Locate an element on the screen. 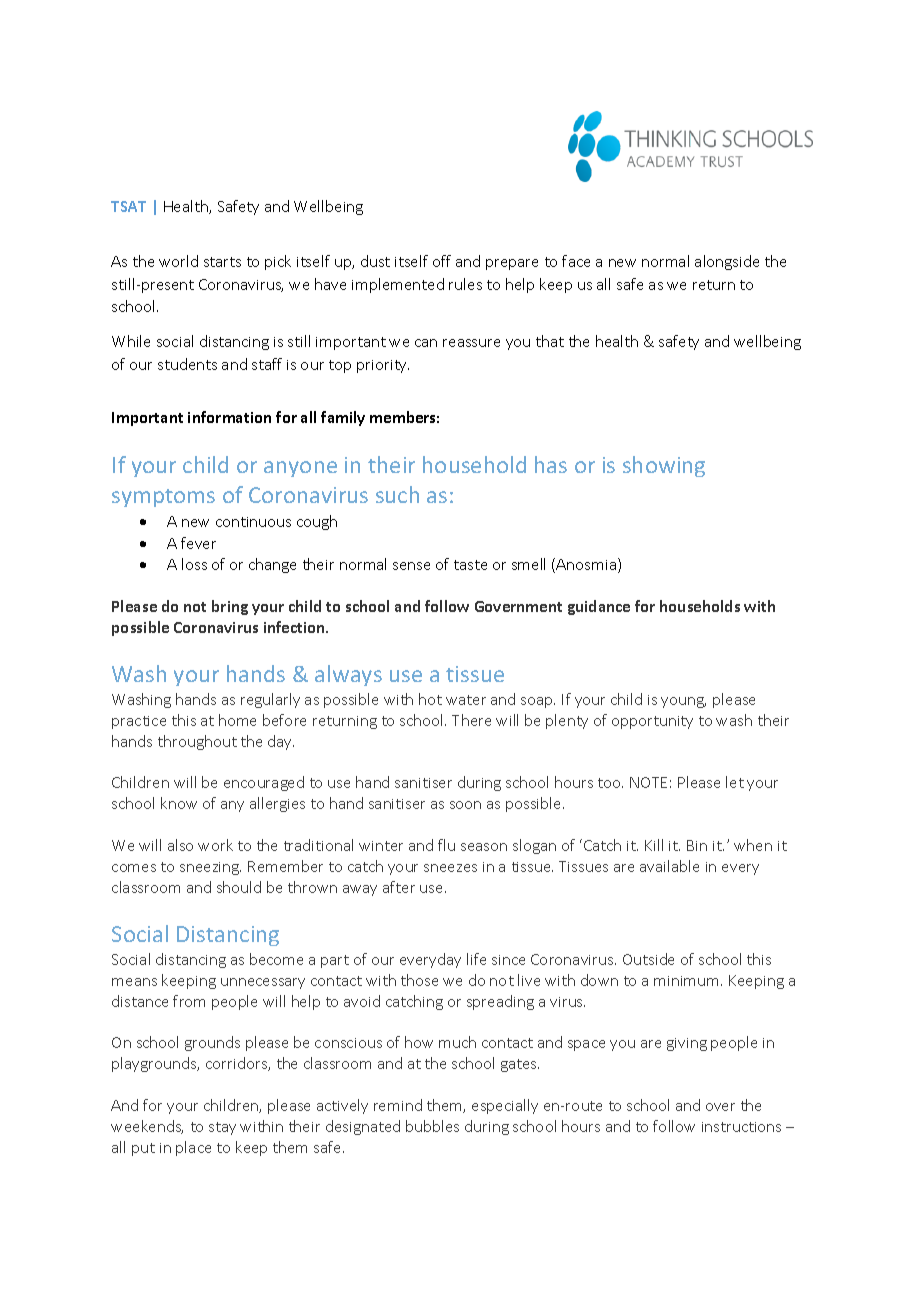 The image size is (924, 1308). hot is located at coordinates (430, 699).
